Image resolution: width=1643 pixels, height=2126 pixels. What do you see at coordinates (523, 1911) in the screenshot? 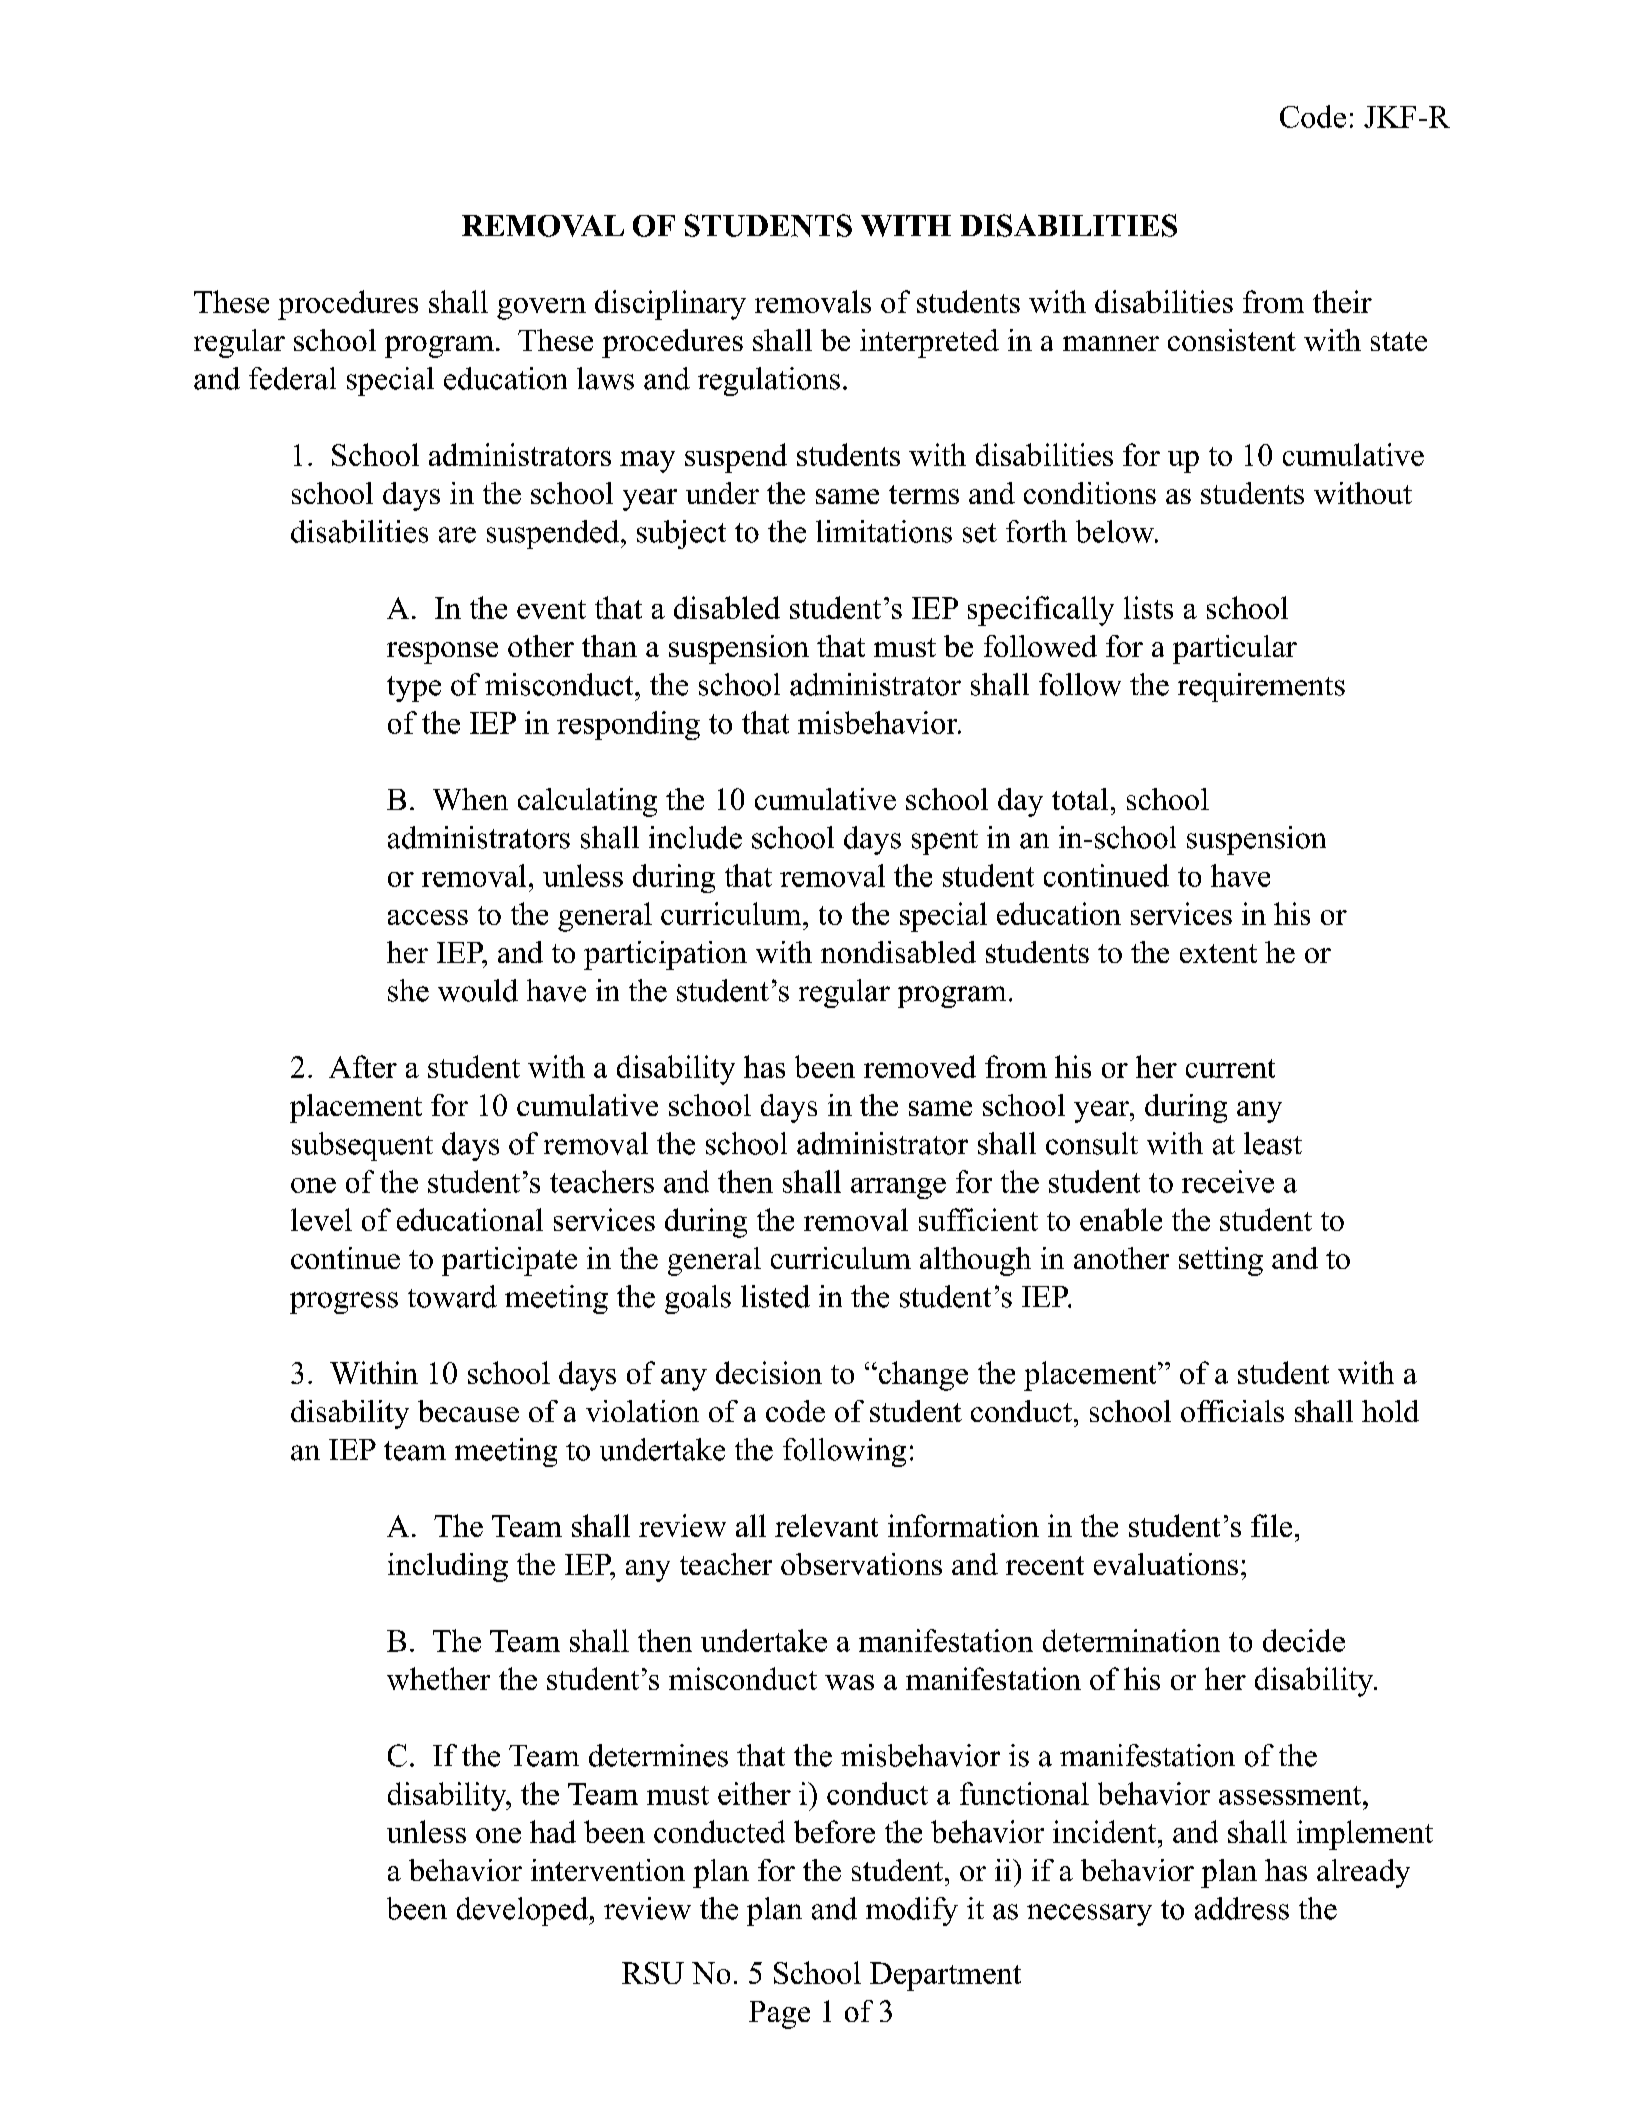
I see `developed` at bounding box center [523, 1911].
